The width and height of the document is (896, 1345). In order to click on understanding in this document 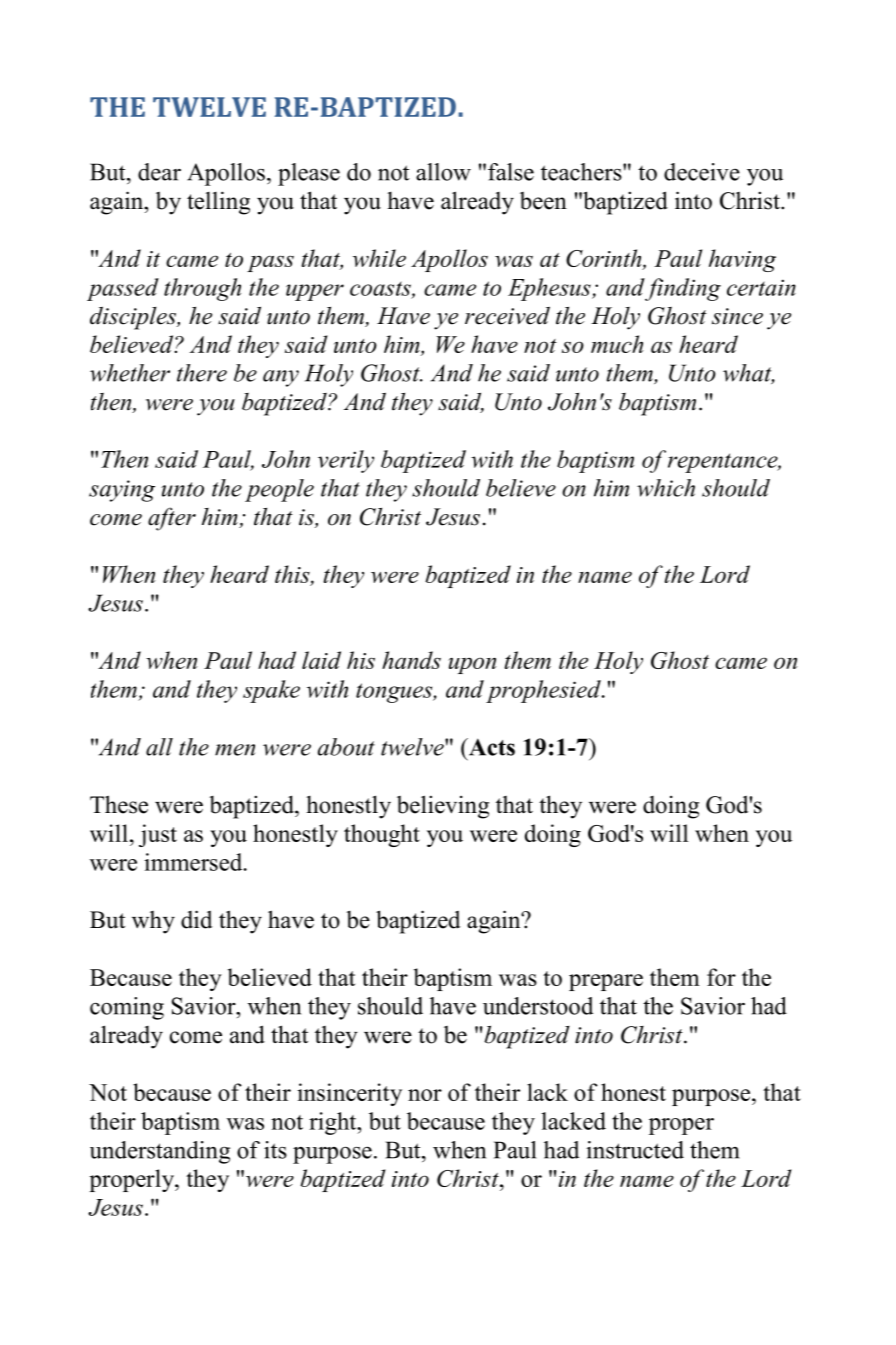, I will do `click(160, 1152)`.
